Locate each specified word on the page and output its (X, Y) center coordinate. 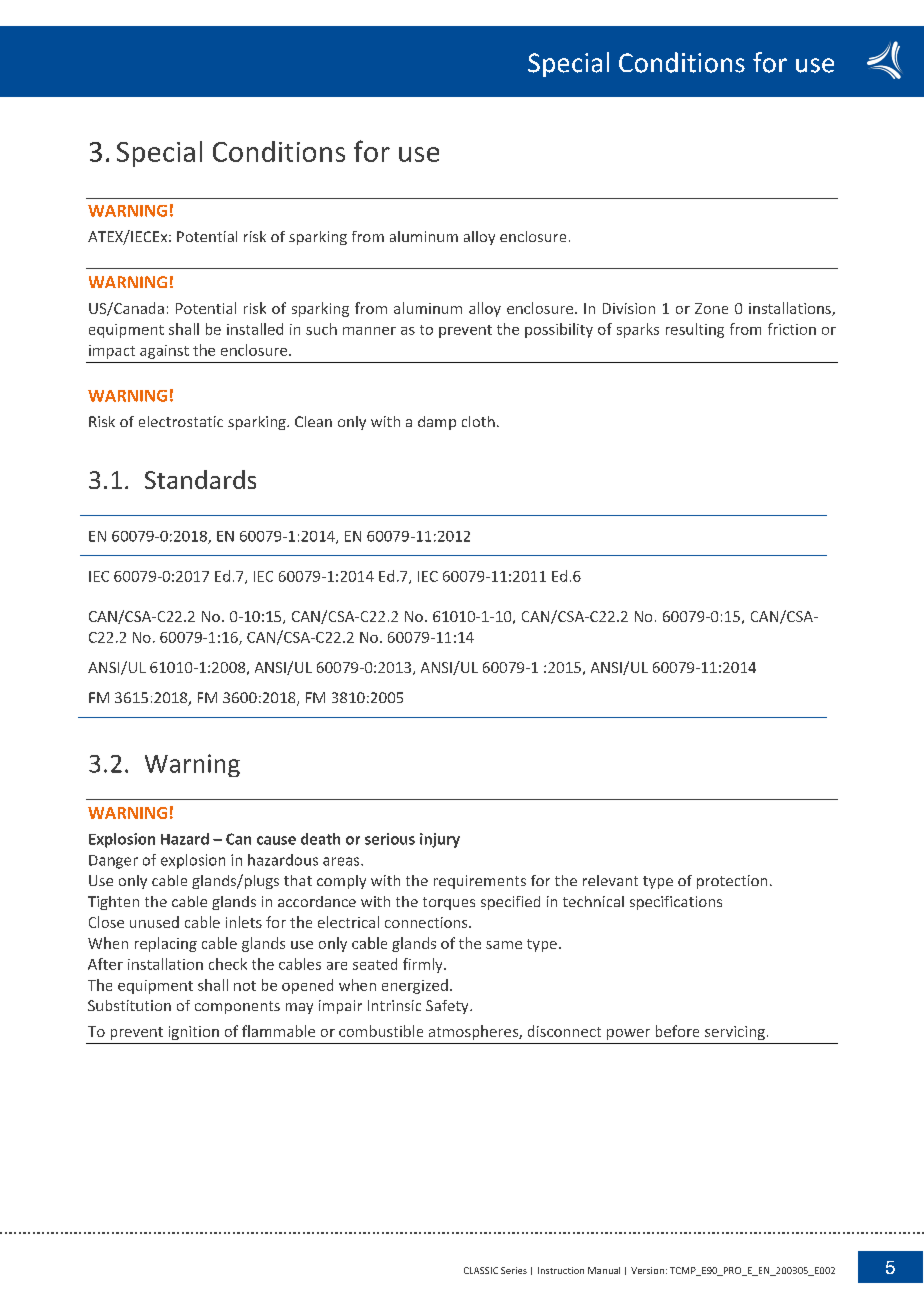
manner (369, 331)
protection (732, 882)
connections (427, 922)
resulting (695, 330)
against (164, 352)
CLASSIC (481, 1270)
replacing (166, 944)
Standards (200, 479)
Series (514, 1270)
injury (440, 840)
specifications (676, 903)
